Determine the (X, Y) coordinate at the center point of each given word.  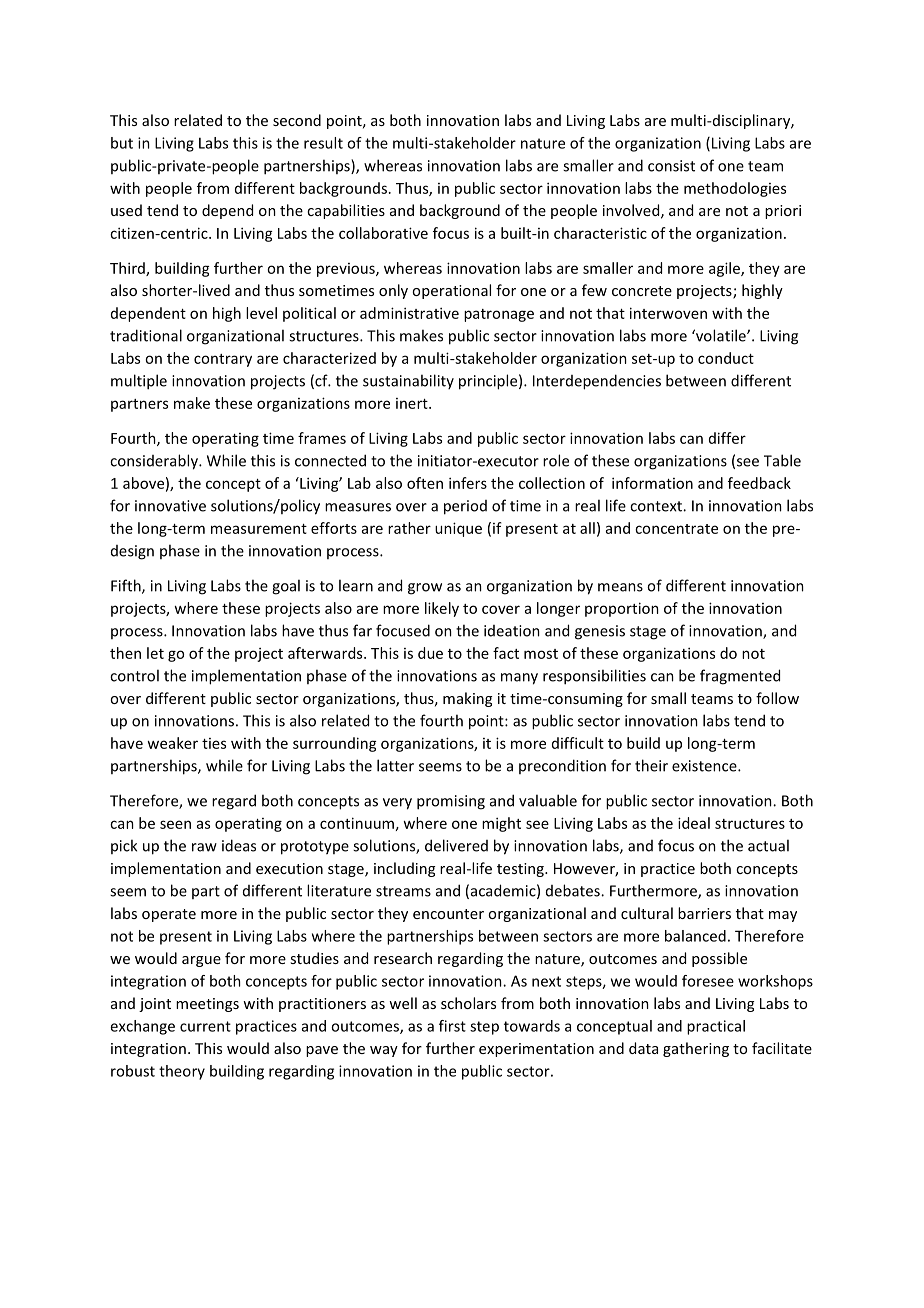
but (122, 143)
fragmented (740, 677)
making (467, 699)
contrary (223, 360)
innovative (170, 506)
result (323, 143)
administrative (409, 313)
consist (671, 166)
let (155, 653)
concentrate (676, 529)
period (465, 507)
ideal (694, 823)
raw (204, 847)
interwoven (668, 313)
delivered (456, 845)
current (205, 1026)
